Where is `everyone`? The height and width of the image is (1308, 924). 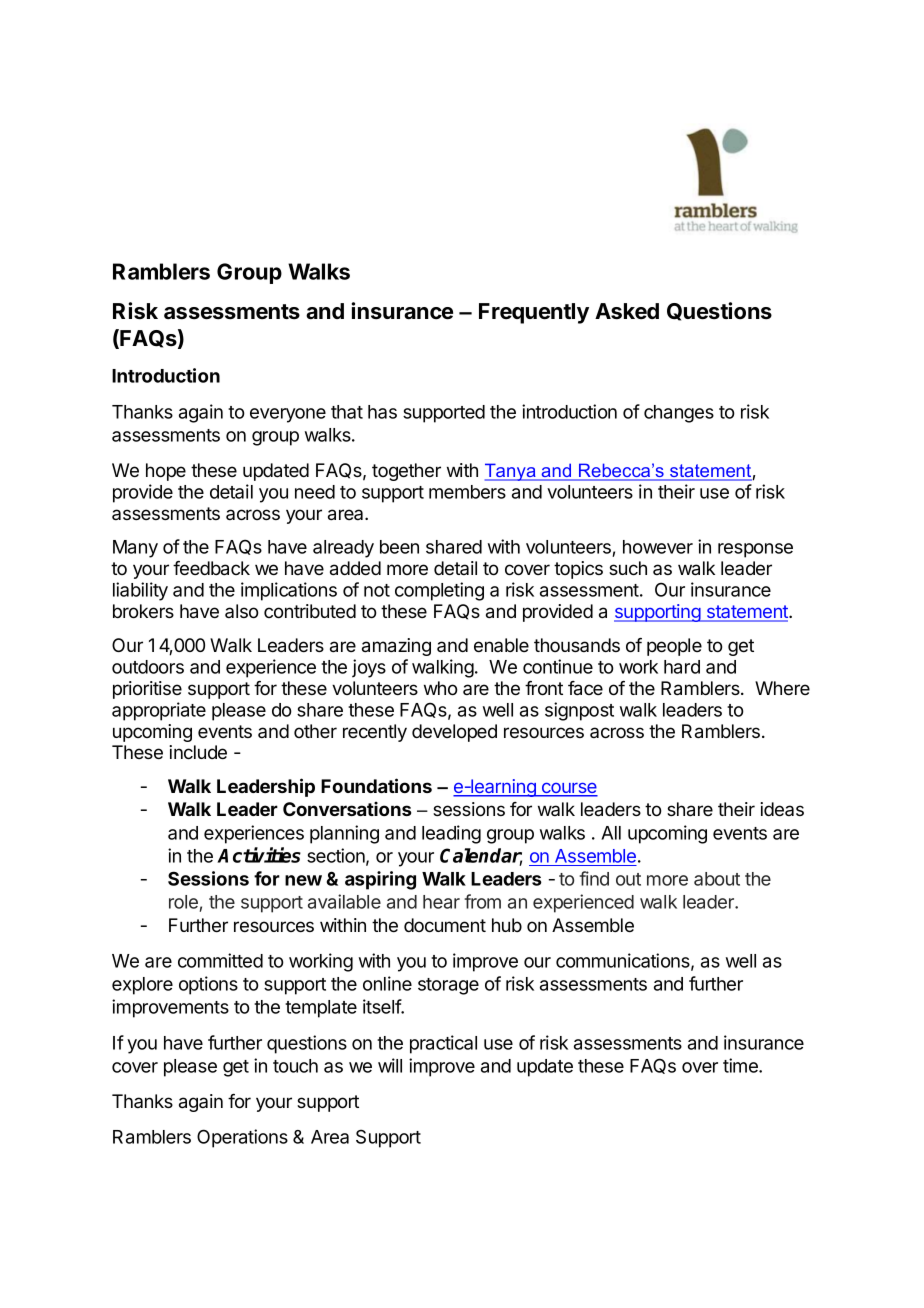 everyone is located at coordinates (288, 415).
